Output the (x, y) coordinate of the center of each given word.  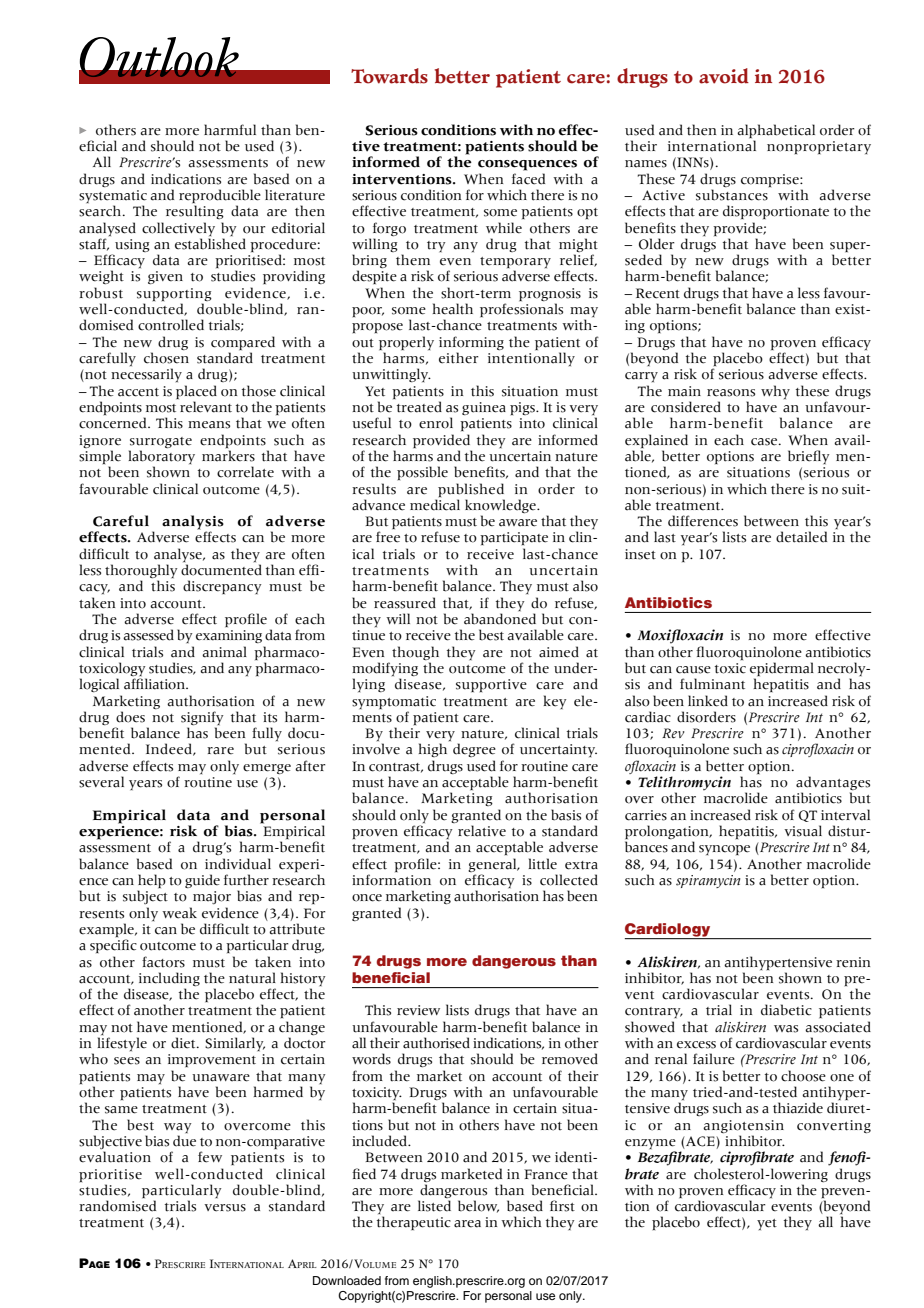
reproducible (220, 197)
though (415, 653)
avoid (724, 76)
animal (224, 652)
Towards (389, 76)
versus (225, 1208)
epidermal (782, 670)
